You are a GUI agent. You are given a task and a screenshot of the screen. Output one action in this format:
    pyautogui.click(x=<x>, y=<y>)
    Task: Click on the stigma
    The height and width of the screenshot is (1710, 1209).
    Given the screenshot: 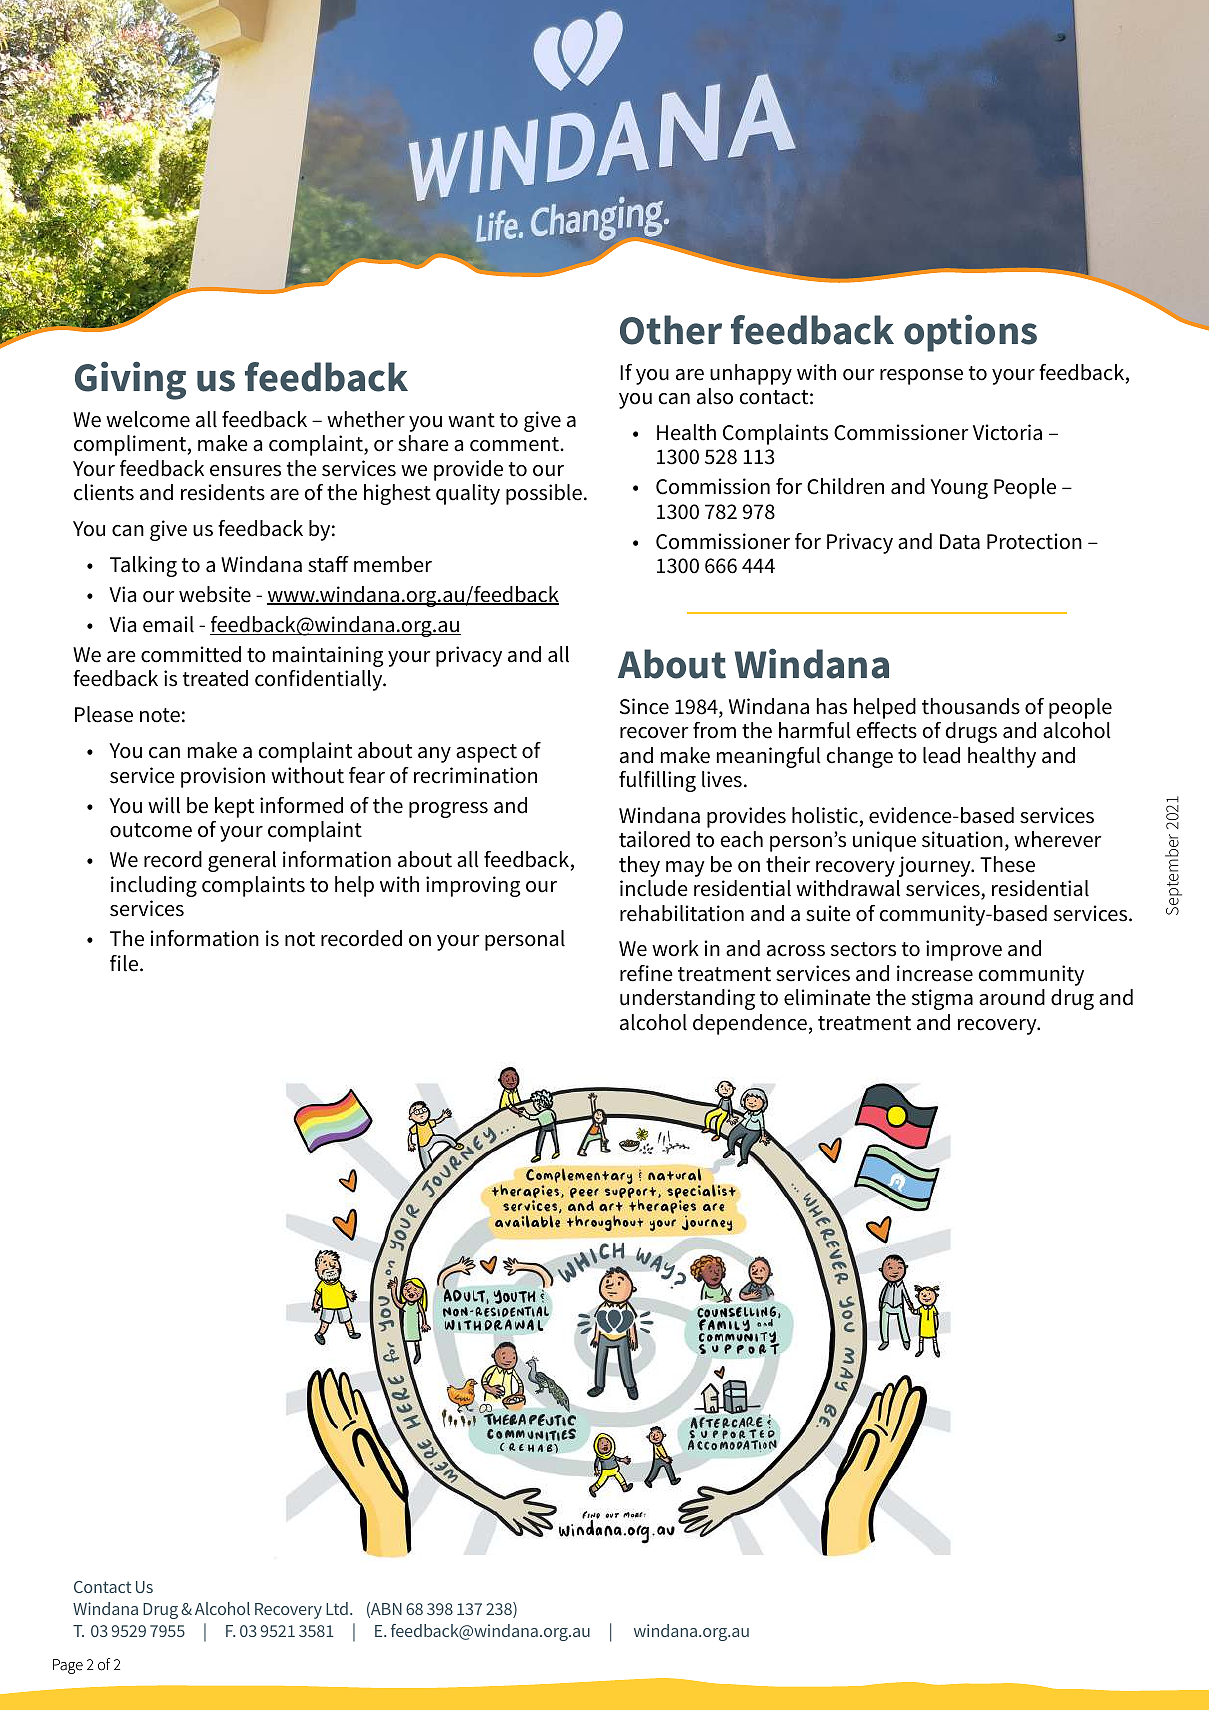 What is the action you would take?
    pyautogui.click(x=942, y=999)
